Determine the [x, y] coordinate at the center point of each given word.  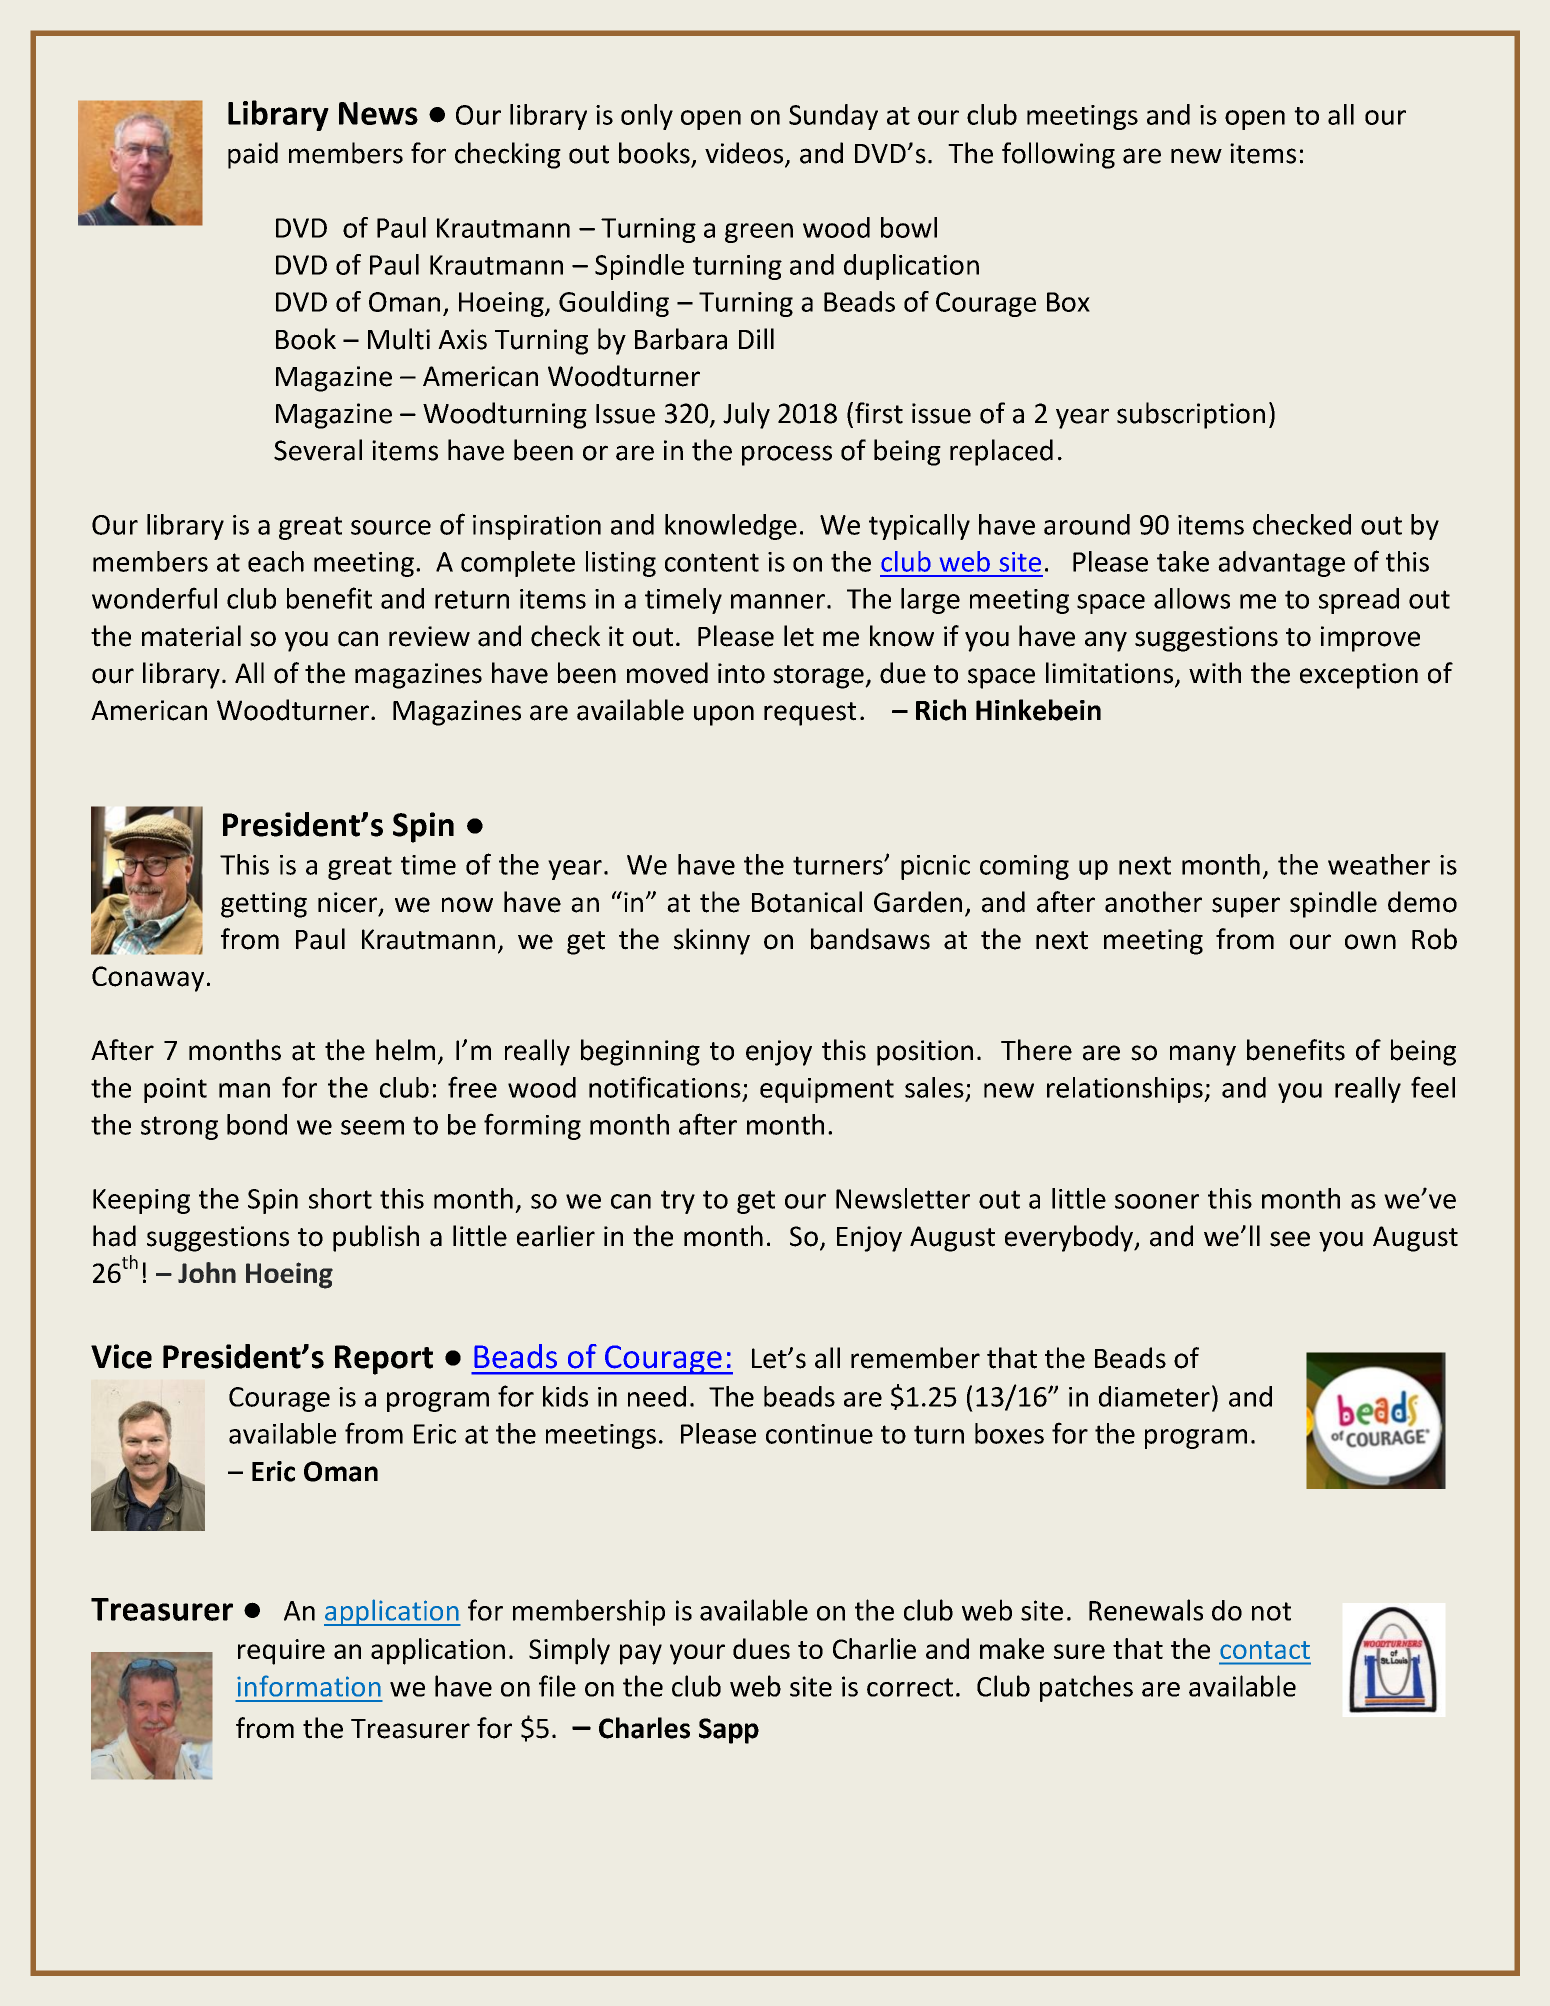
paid [253, 155]
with [1215, 673]
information [309, 1686]
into [741, 673]
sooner [1157, 1201]
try [678, 1202]
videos [745, 154]
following [1058, 155]
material [191, 636]
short [340, 1198]
